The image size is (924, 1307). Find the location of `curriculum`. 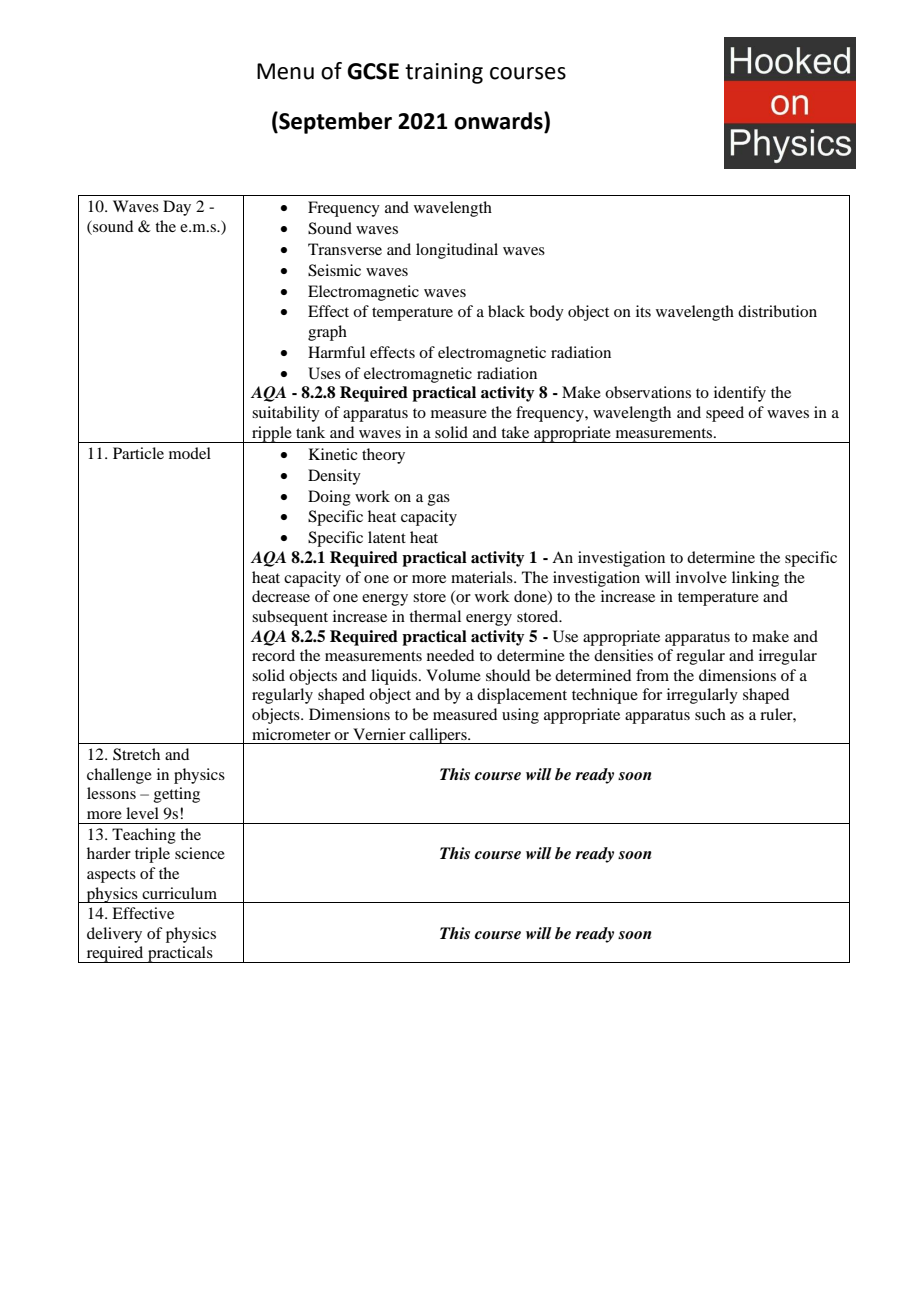

curriculum is located at coordinates (179, 893).
